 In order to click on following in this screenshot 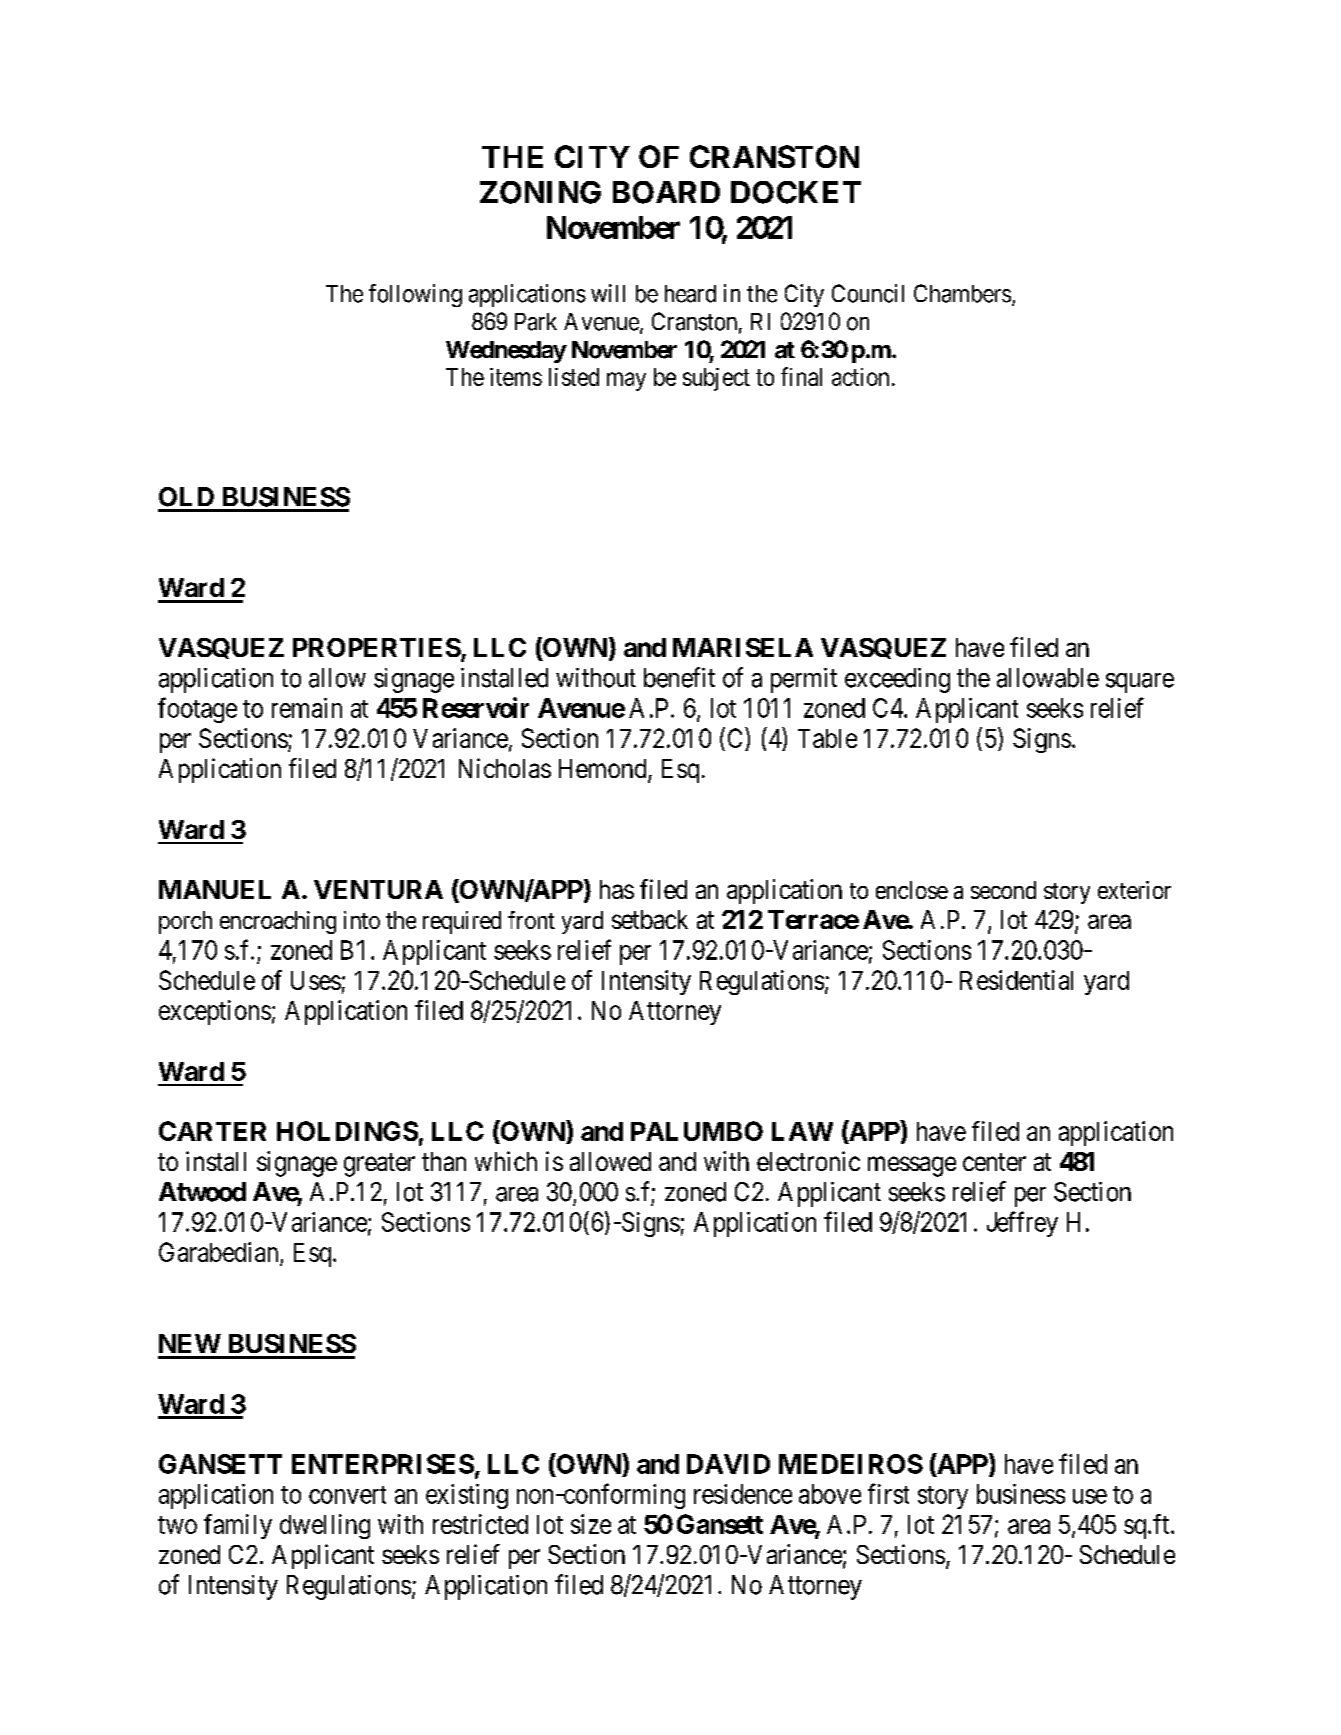, I will do `click(415, 295)`.
